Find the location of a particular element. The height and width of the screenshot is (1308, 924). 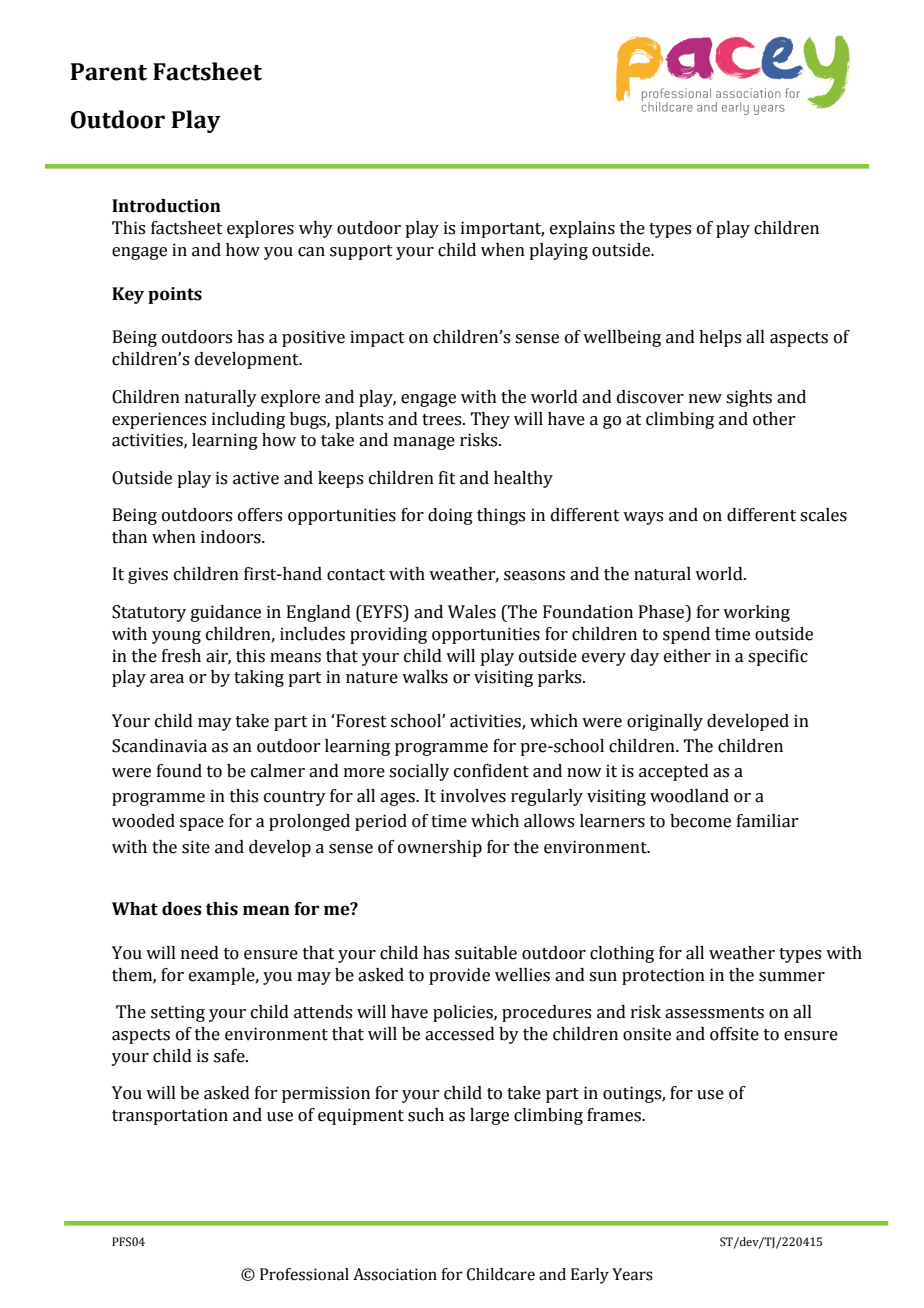

active is located at coordinates (256, 478).
